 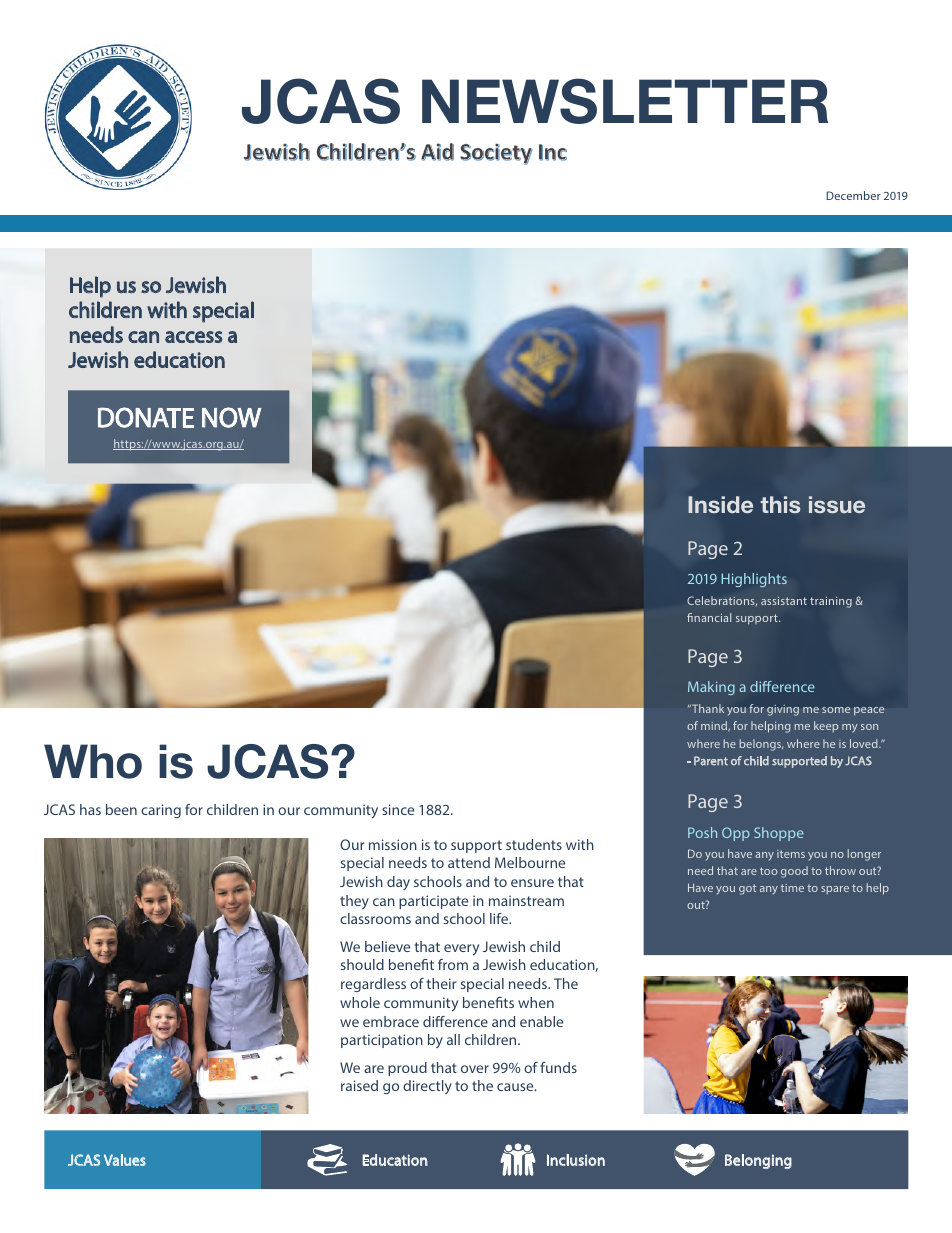 What do you see at coordinates (625, 101) in the screenshot?
I see `NEWSLETTER` at bounding box center [625, 101].
